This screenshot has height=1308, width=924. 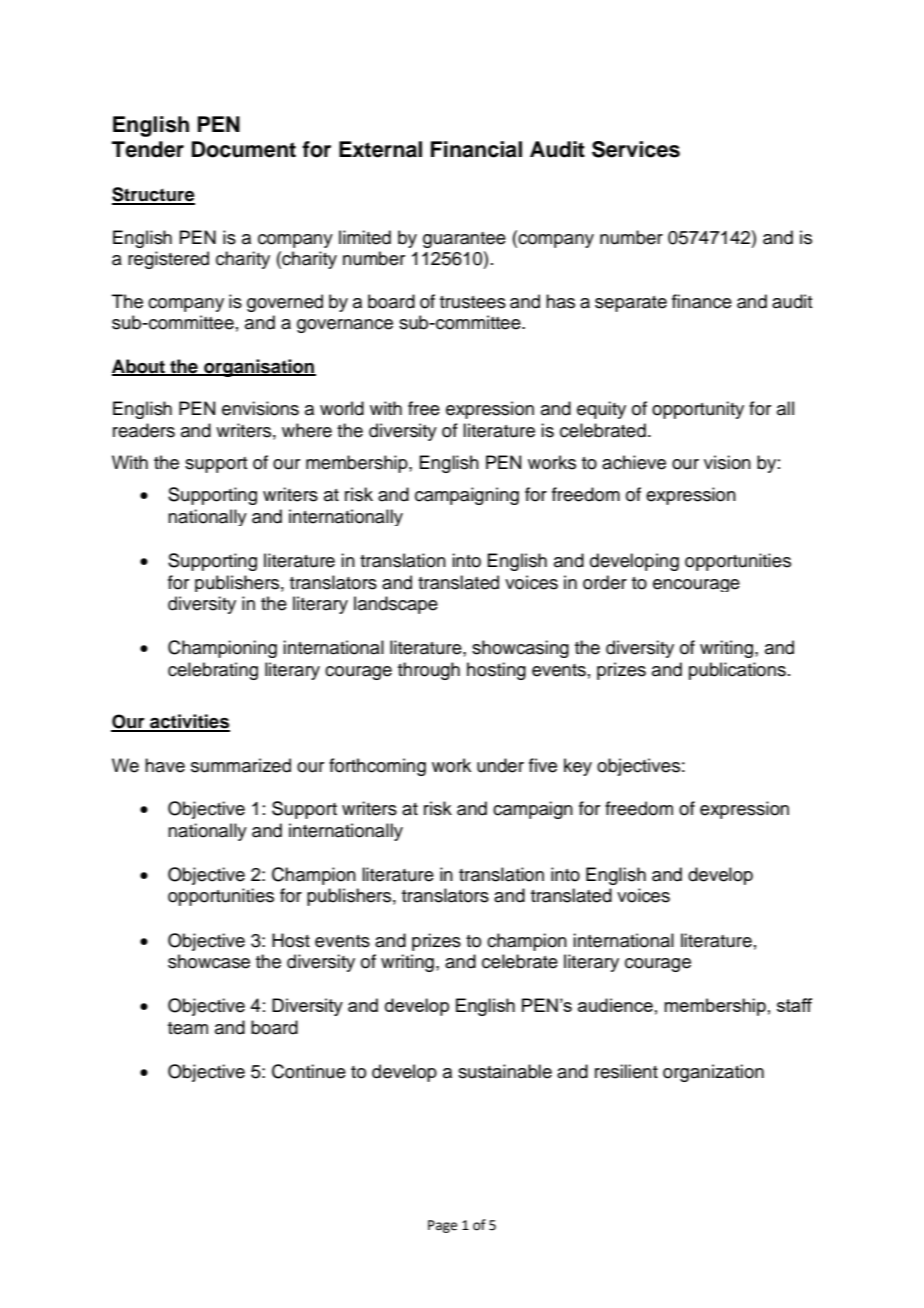 What do you see at coordinates (396, 605) in the screenshot?
I see `landscape` at bounding box center [396, 605].
